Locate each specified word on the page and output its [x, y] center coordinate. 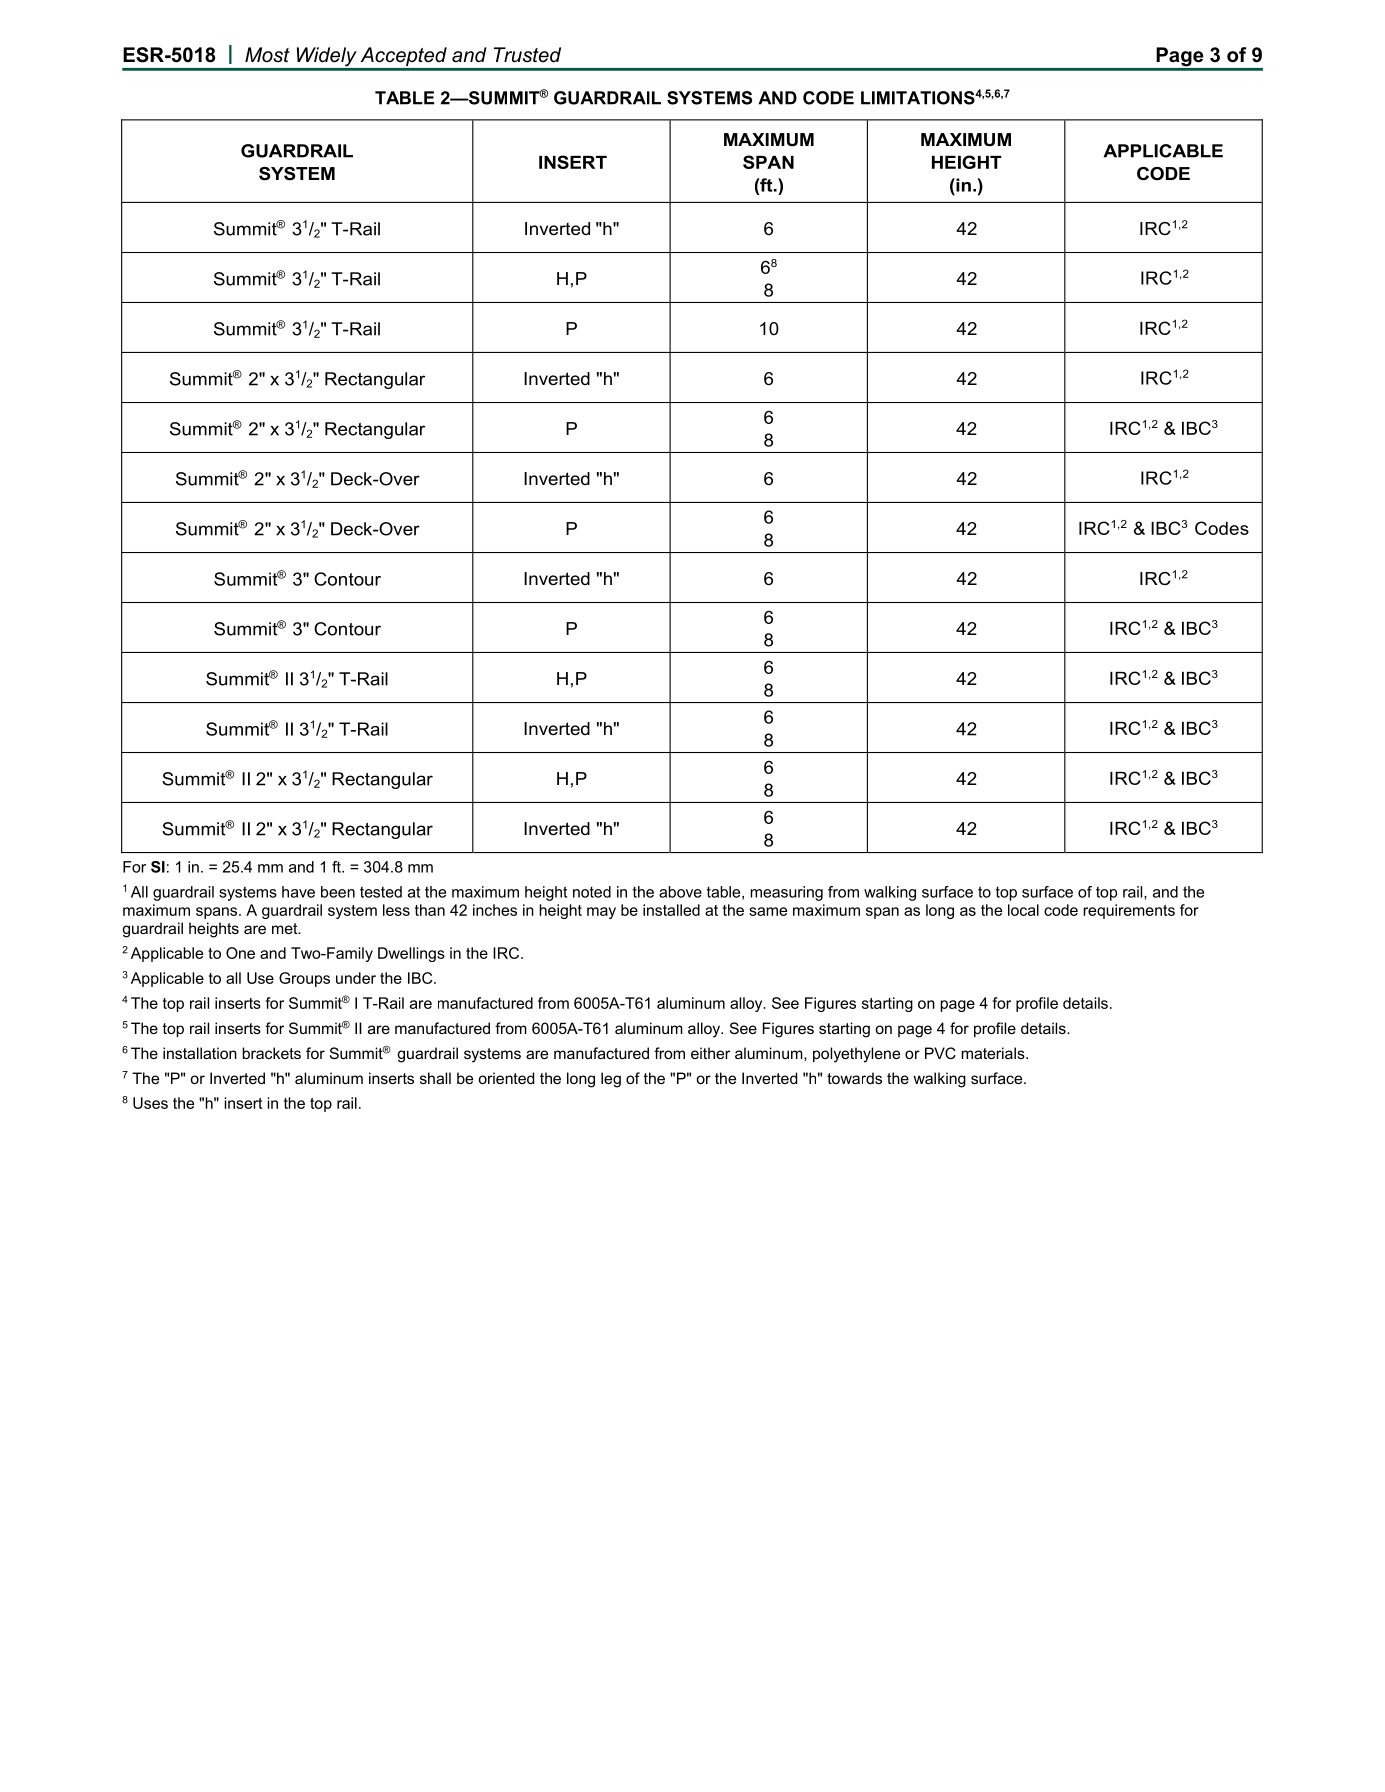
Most [267, 55]
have [298, 892]
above [680, 892]
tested [381, 892]
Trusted [527, 55]
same [768, 911]
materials [994, 1053]
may [601, 913]
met [286, 928]
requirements [1129, 911]
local [1023, 910]
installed [671, 910]
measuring [786, 893]
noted [592, 892]
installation [200, 1053]
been [338, 892]
